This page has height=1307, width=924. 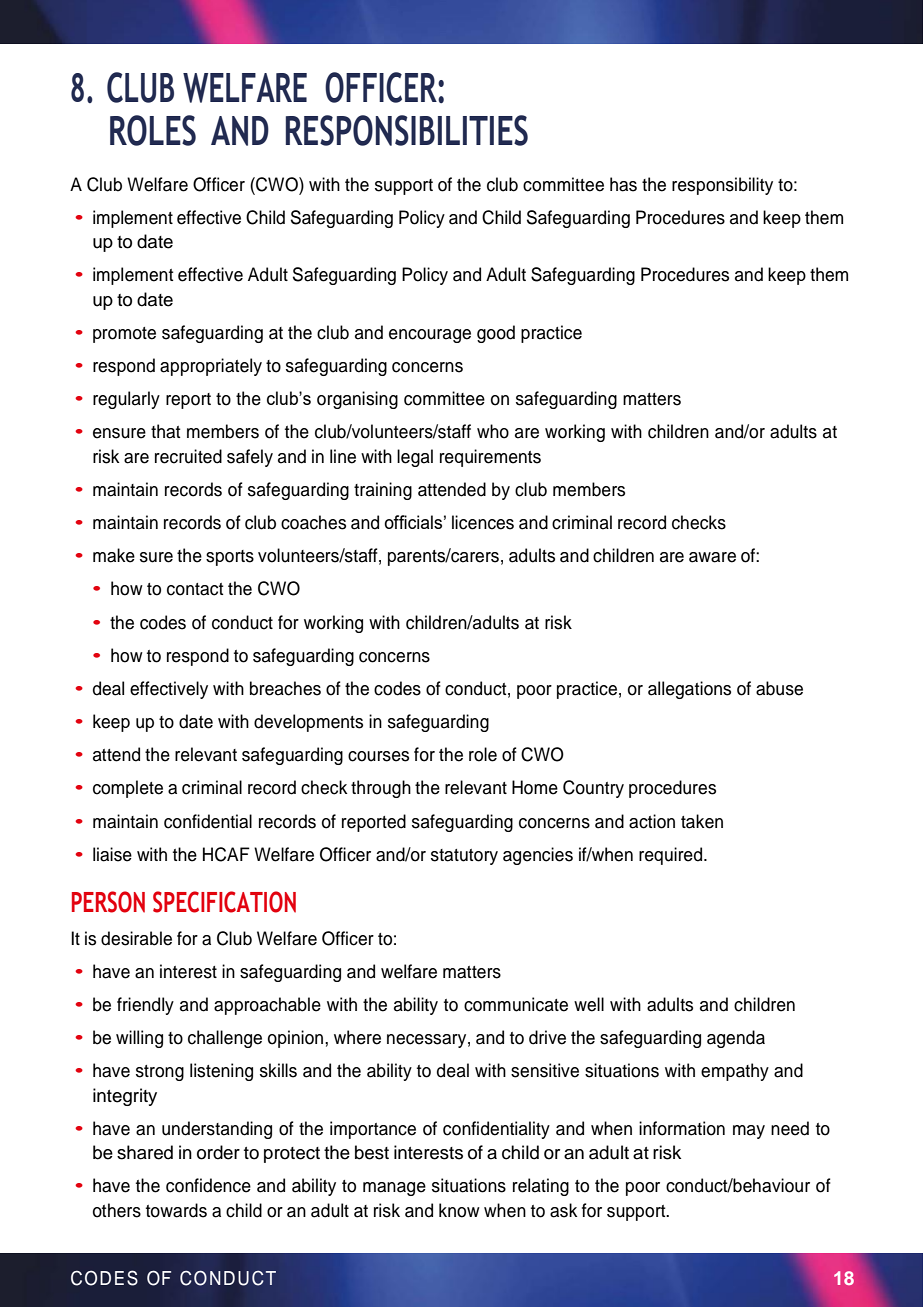 I want to click on breaches, so click(x=285, y=688).
